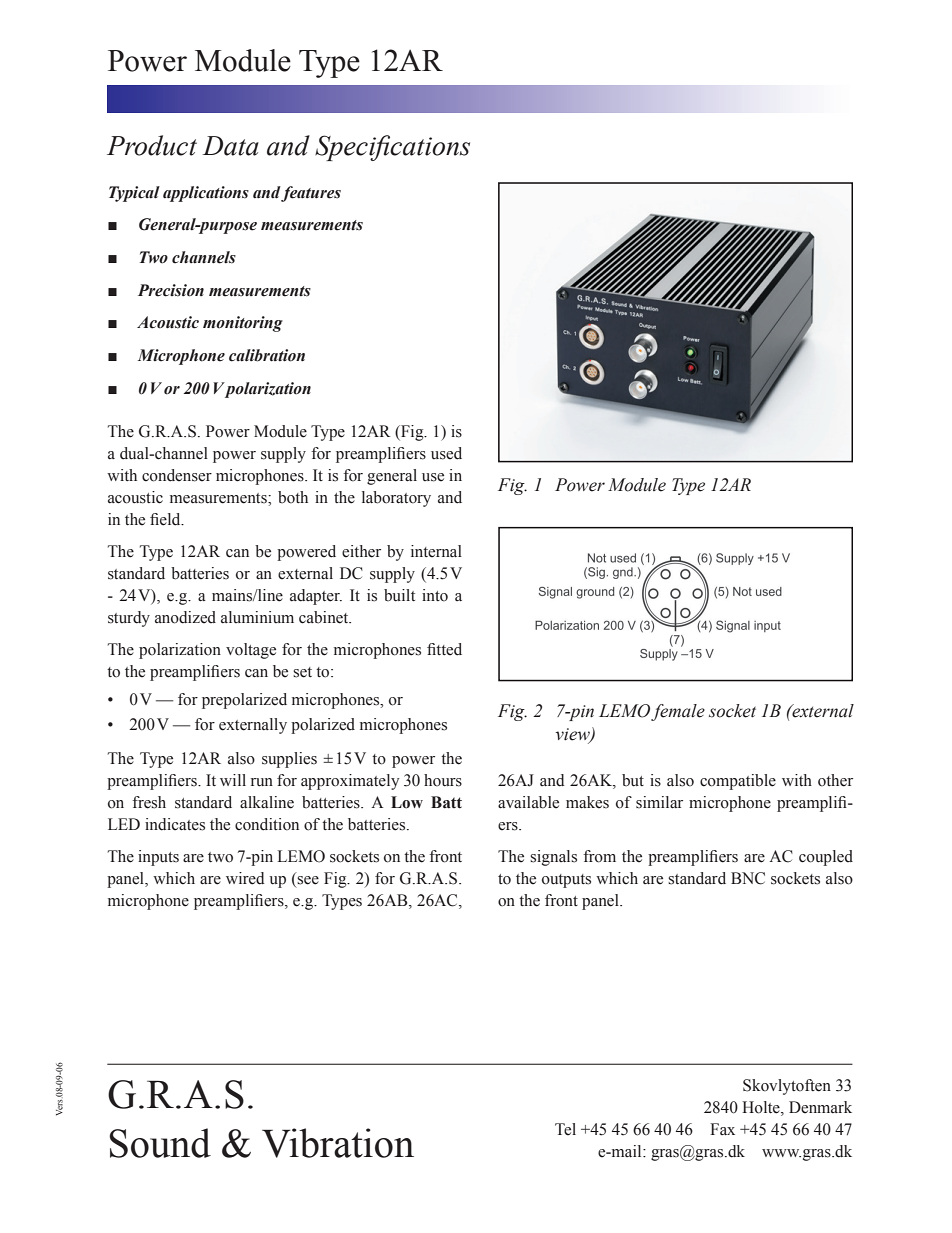 This document has height=1233, width=952. What do you see at coordinates (160, 1143) in the document?
I see `Sound` at bounding box center [160, 1143].
